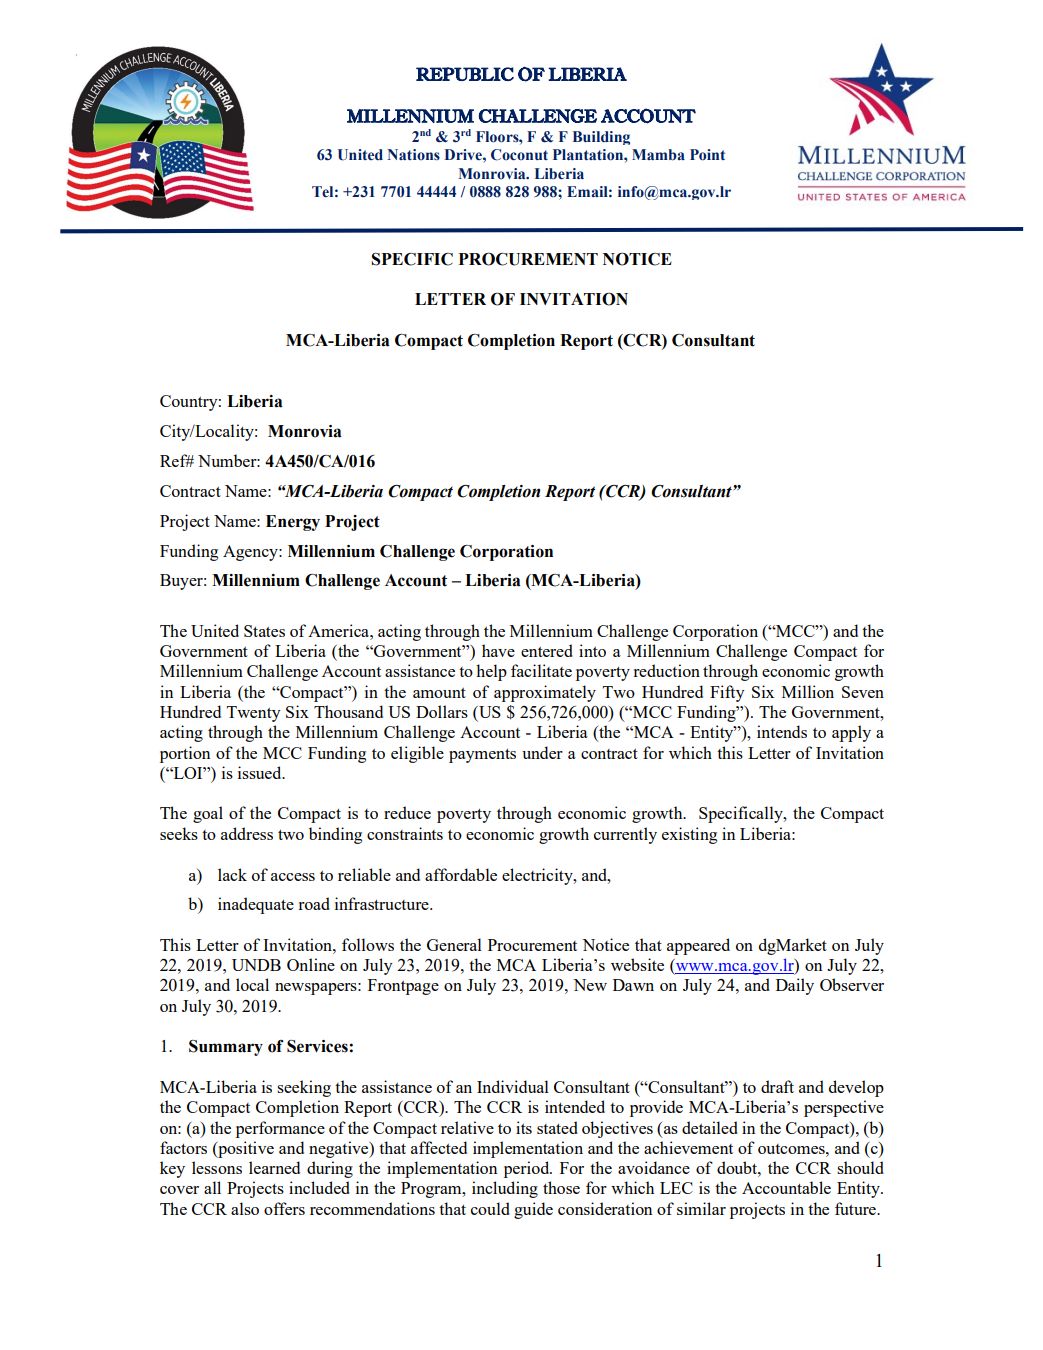 This screenshot has height=1350, width=1043. I want to click on Mamba, so click(658, 155).
